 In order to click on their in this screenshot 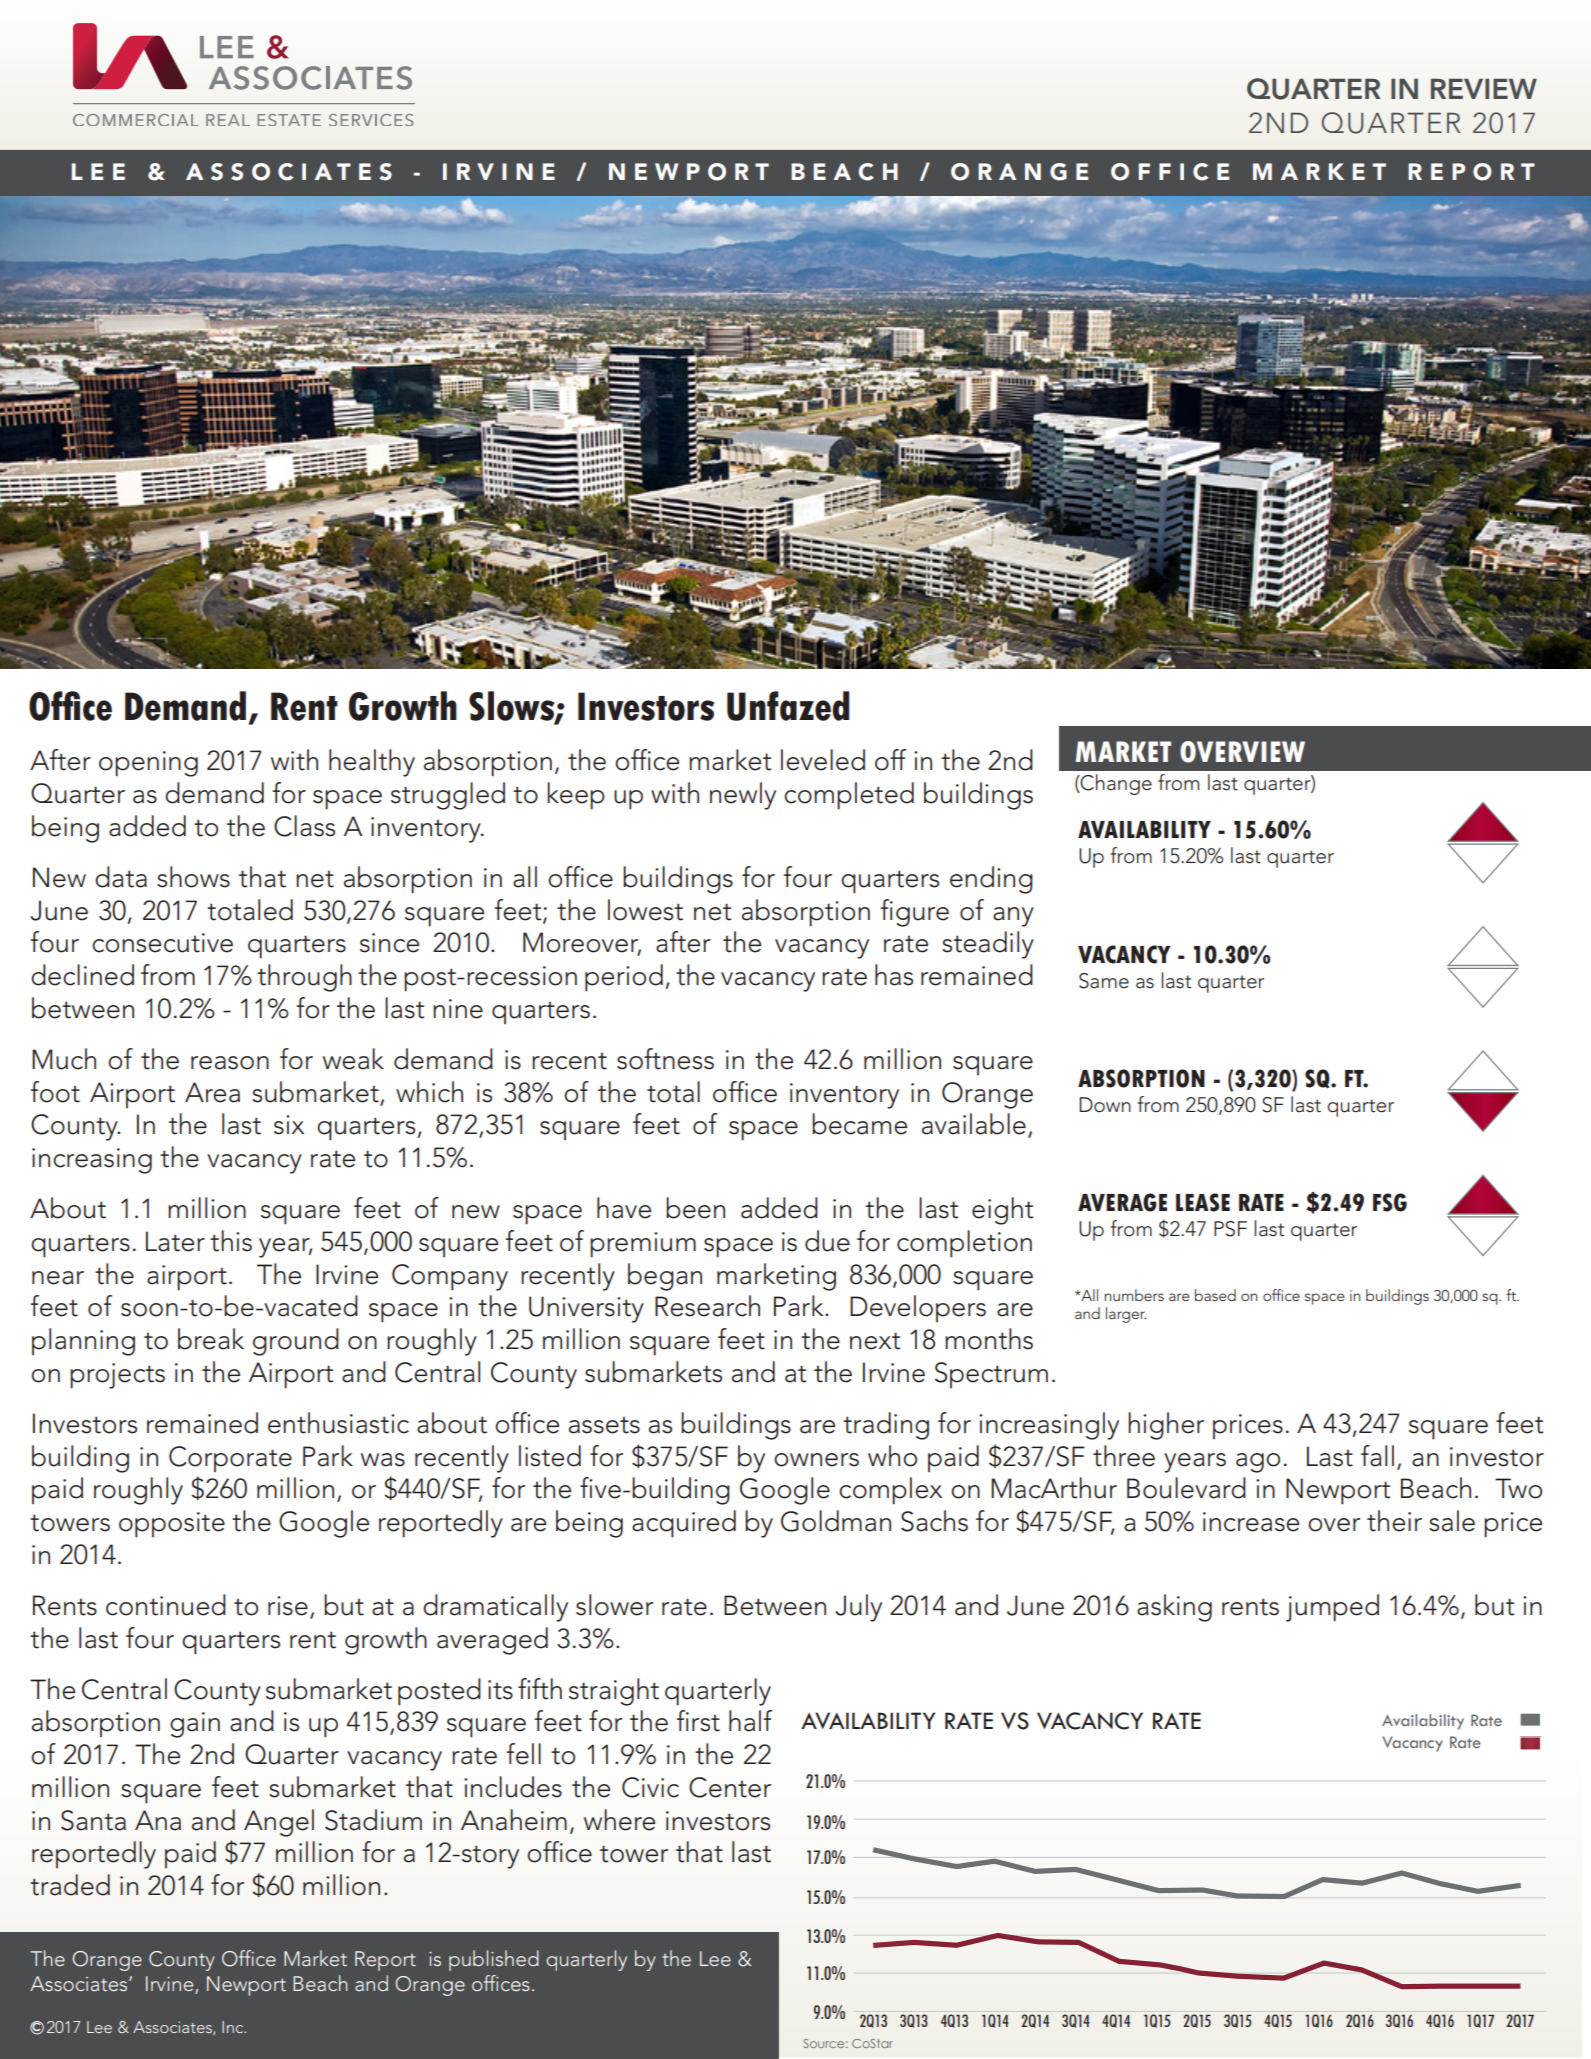, I will do `click(1394, 1521)`.
